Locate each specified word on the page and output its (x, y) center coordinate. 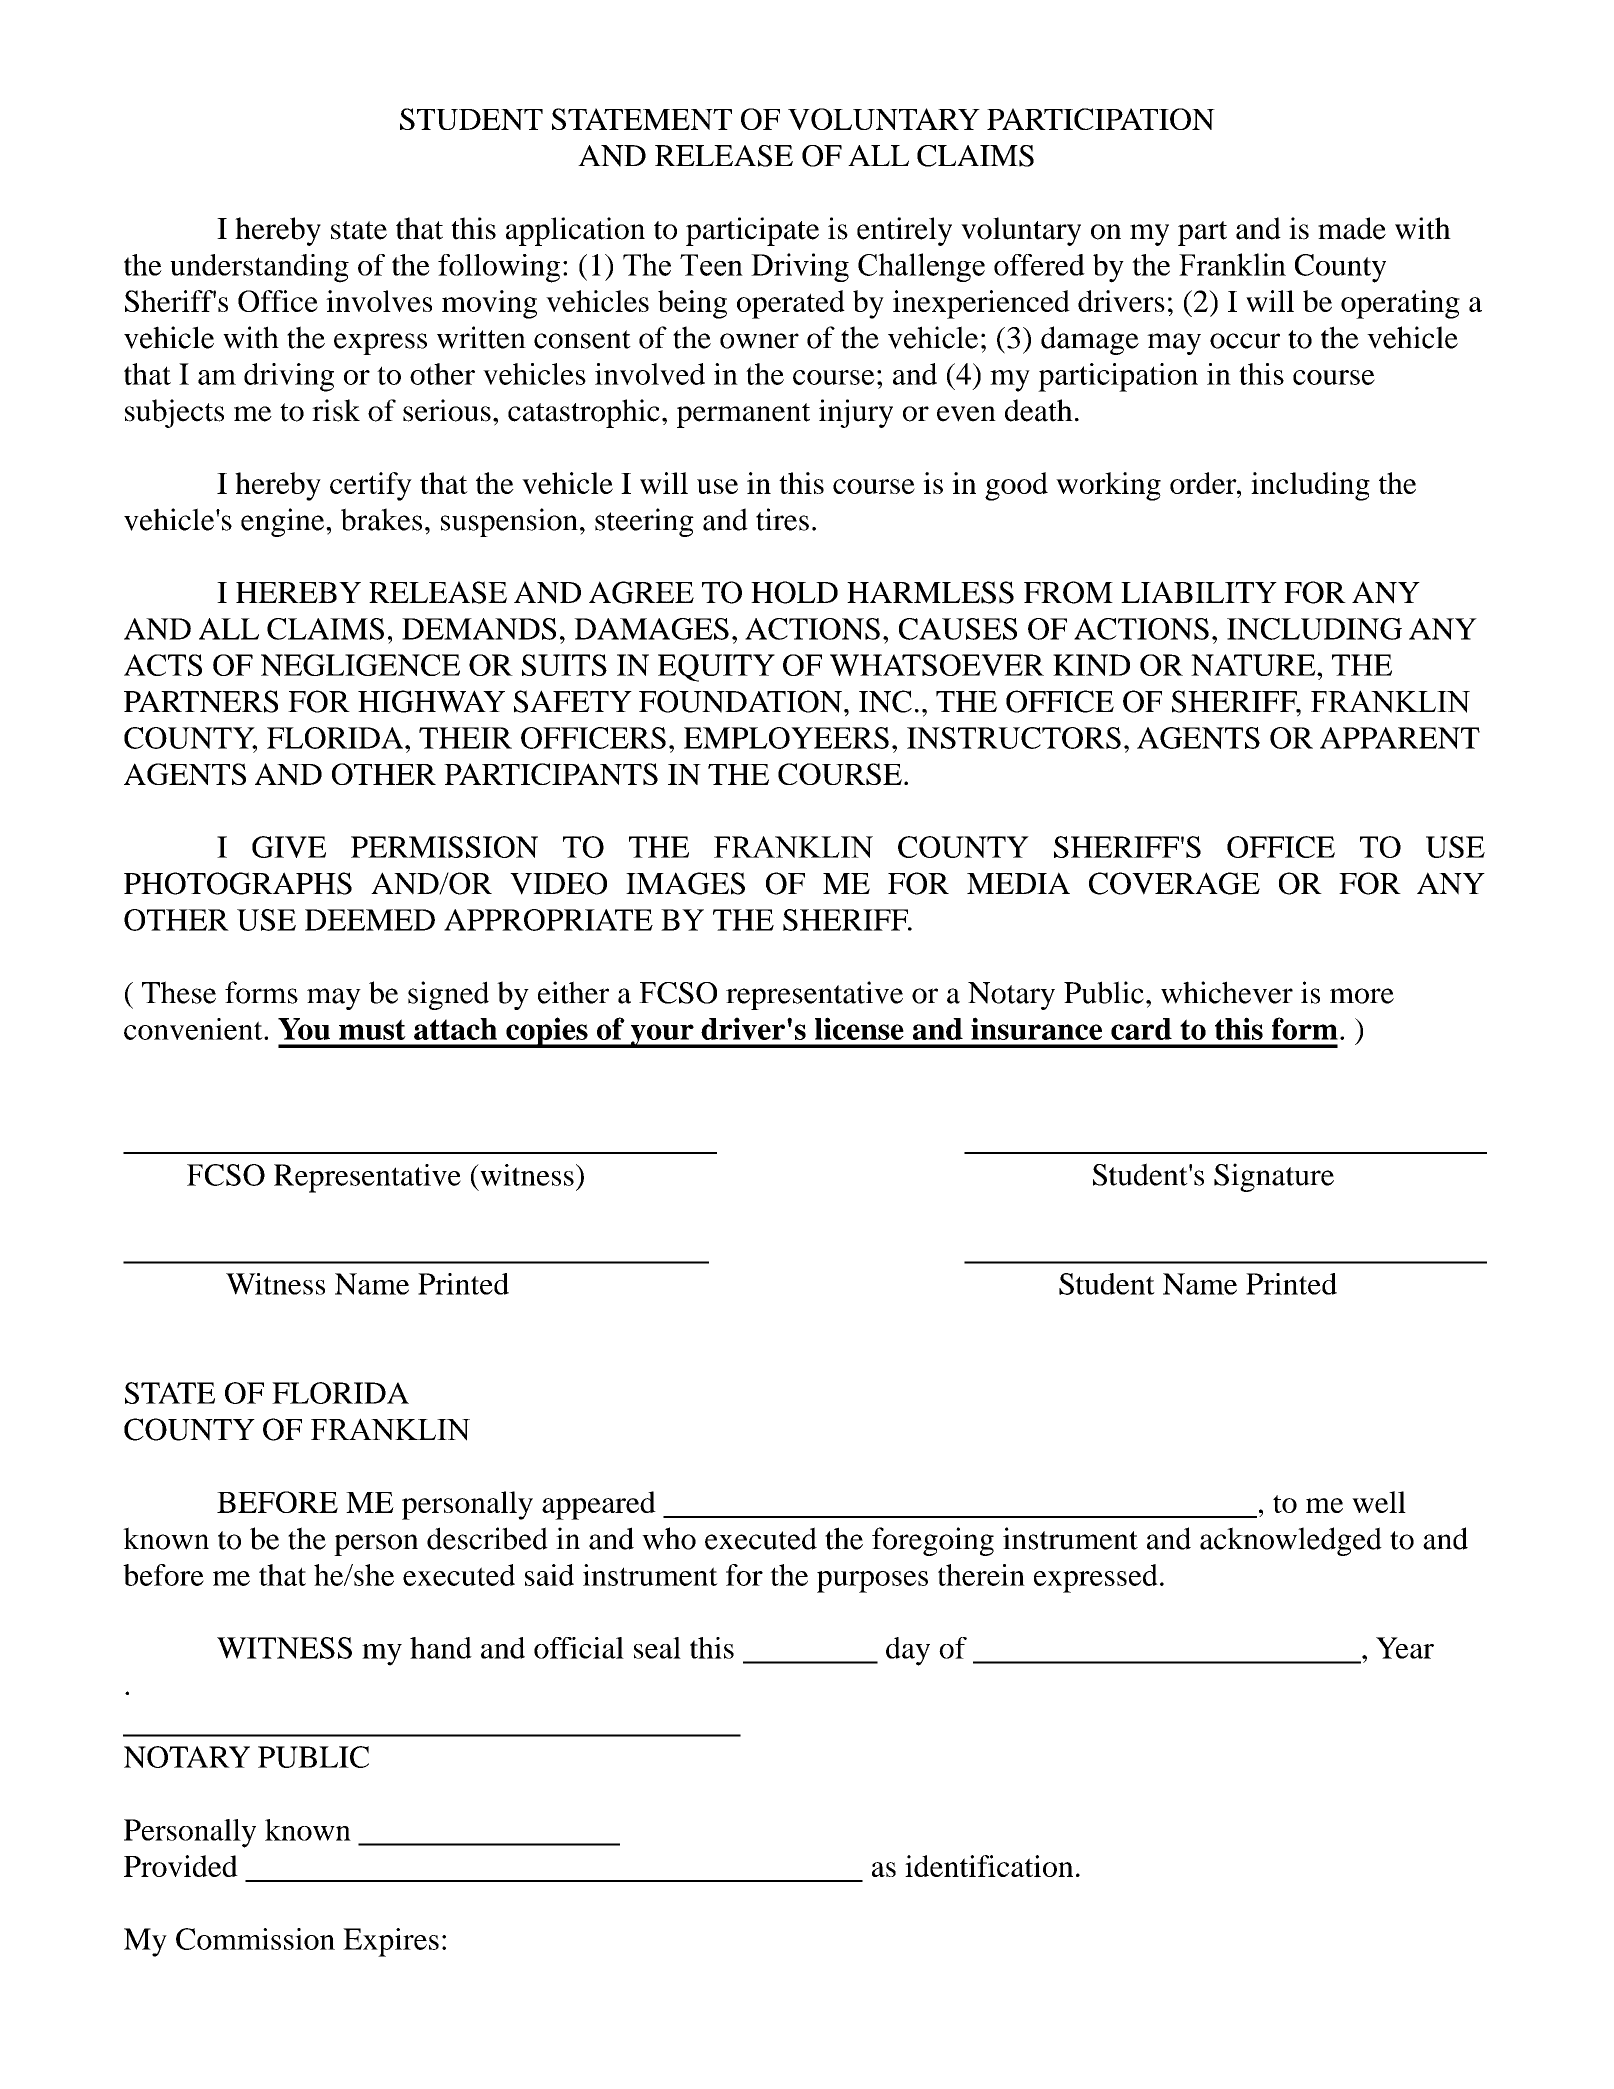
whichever (1227, 992)
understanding (259, 268)
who (669, 1538)
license (859, 1028)
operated (791, 304)
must (372, 1029)
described (487, 1538)
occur (1245, 341)
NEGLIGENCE (360, 665)
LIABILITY (1199, 592)
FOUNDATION (740, 701)
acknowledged (1291, 1541)
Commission (255, 1939)
